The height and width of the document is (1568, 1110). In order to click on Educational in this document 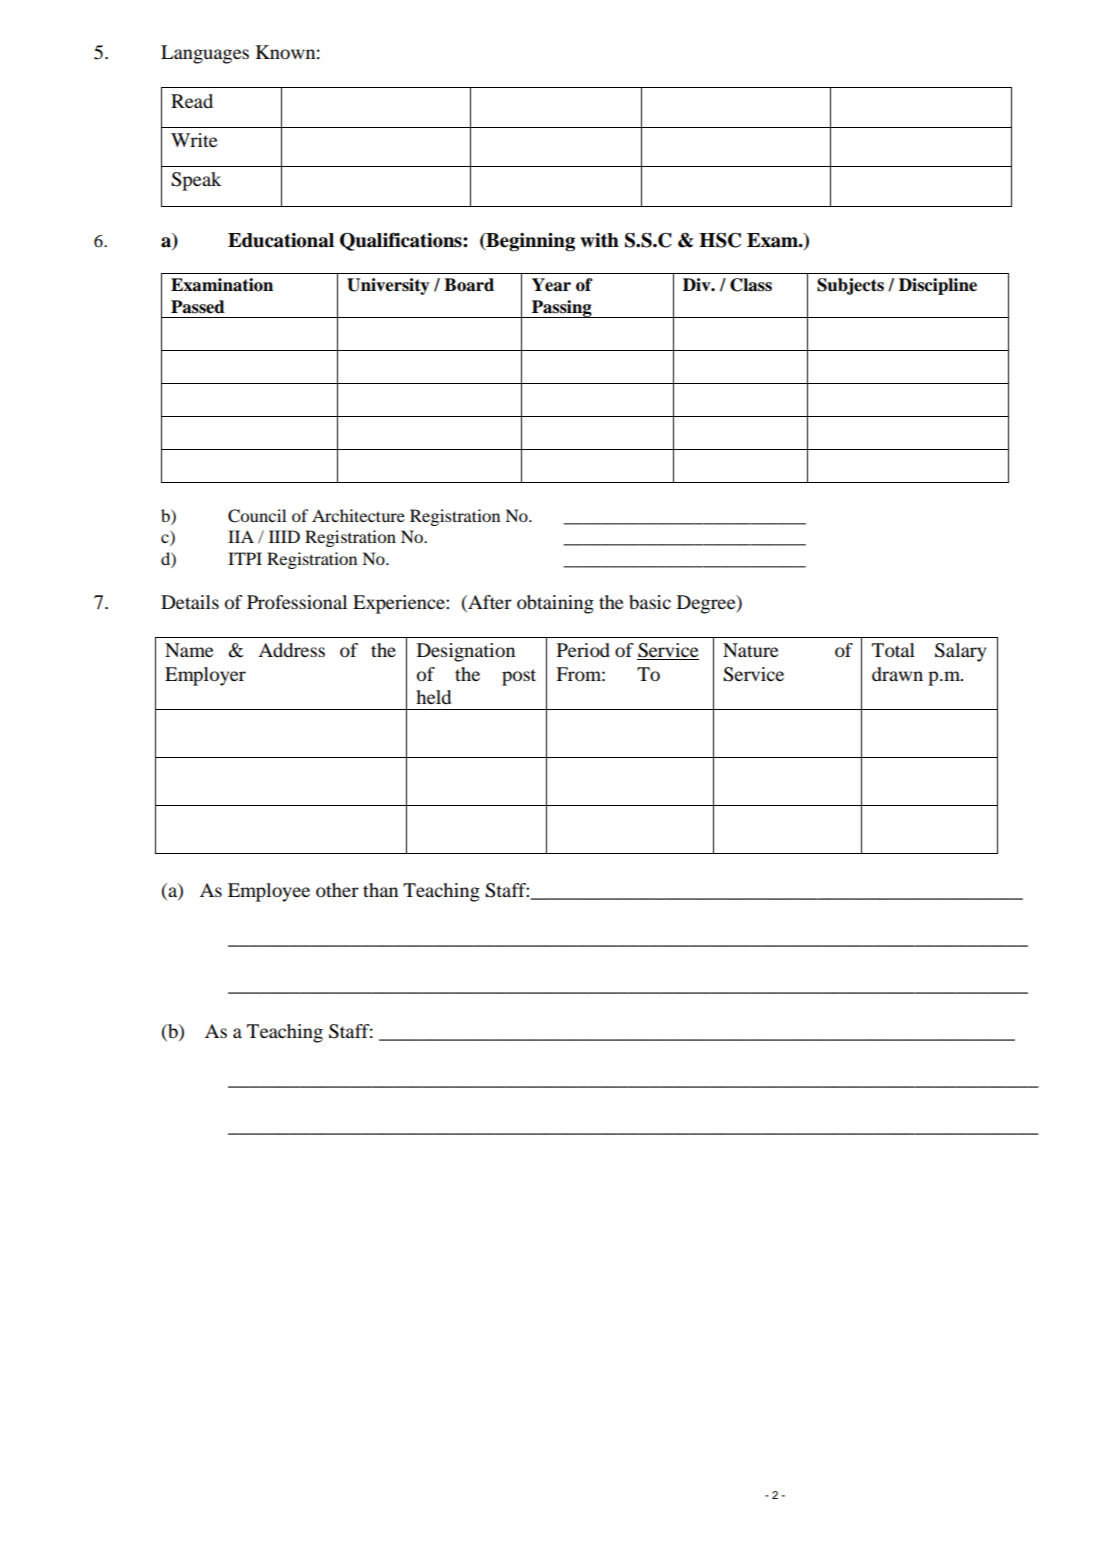, I will do `click(281, 240)`.
